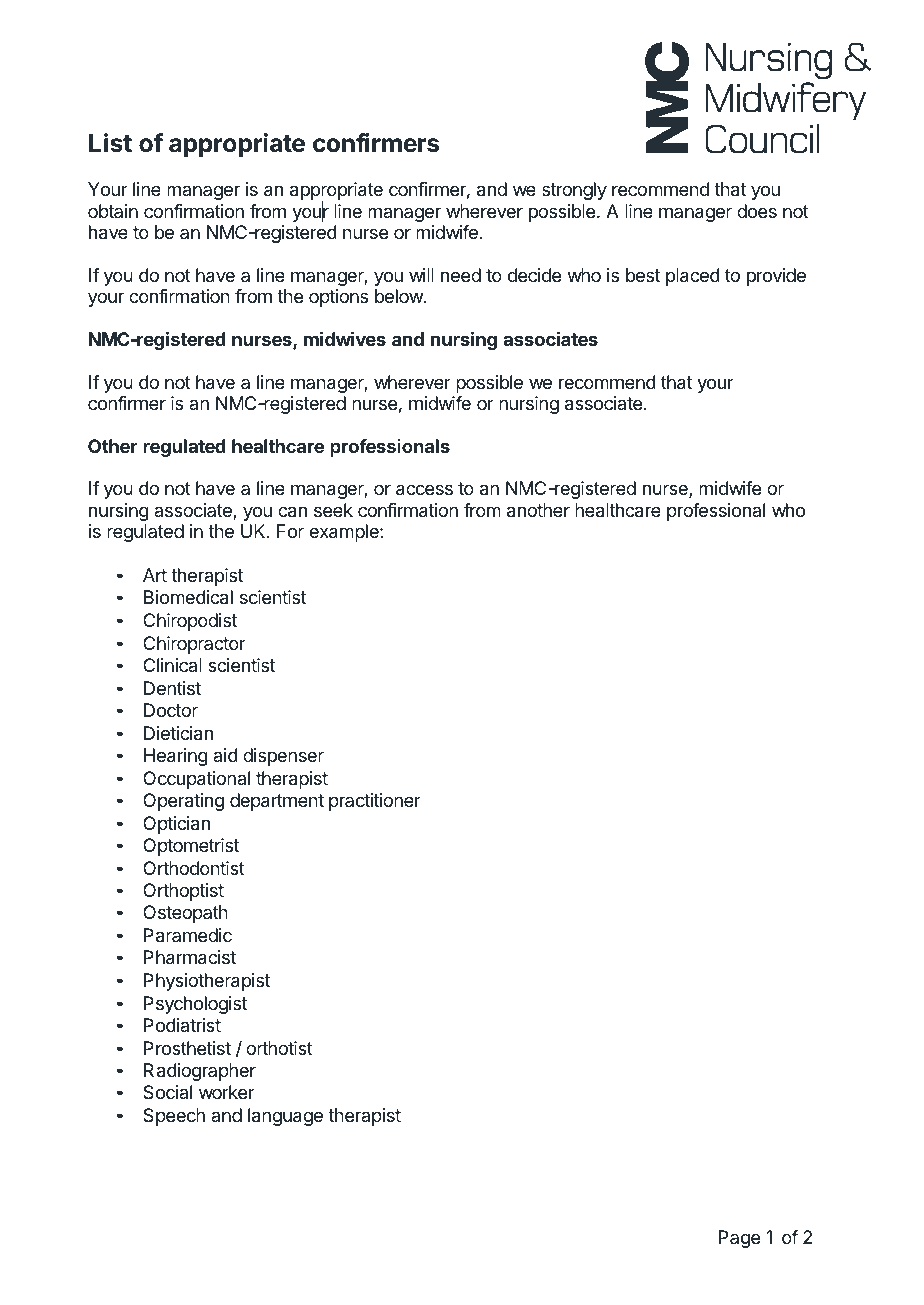 The image size is (924, 1305). What do you see at coordinates (461, 275) in the document?
I see `need` at bounding box center [461, 275].
